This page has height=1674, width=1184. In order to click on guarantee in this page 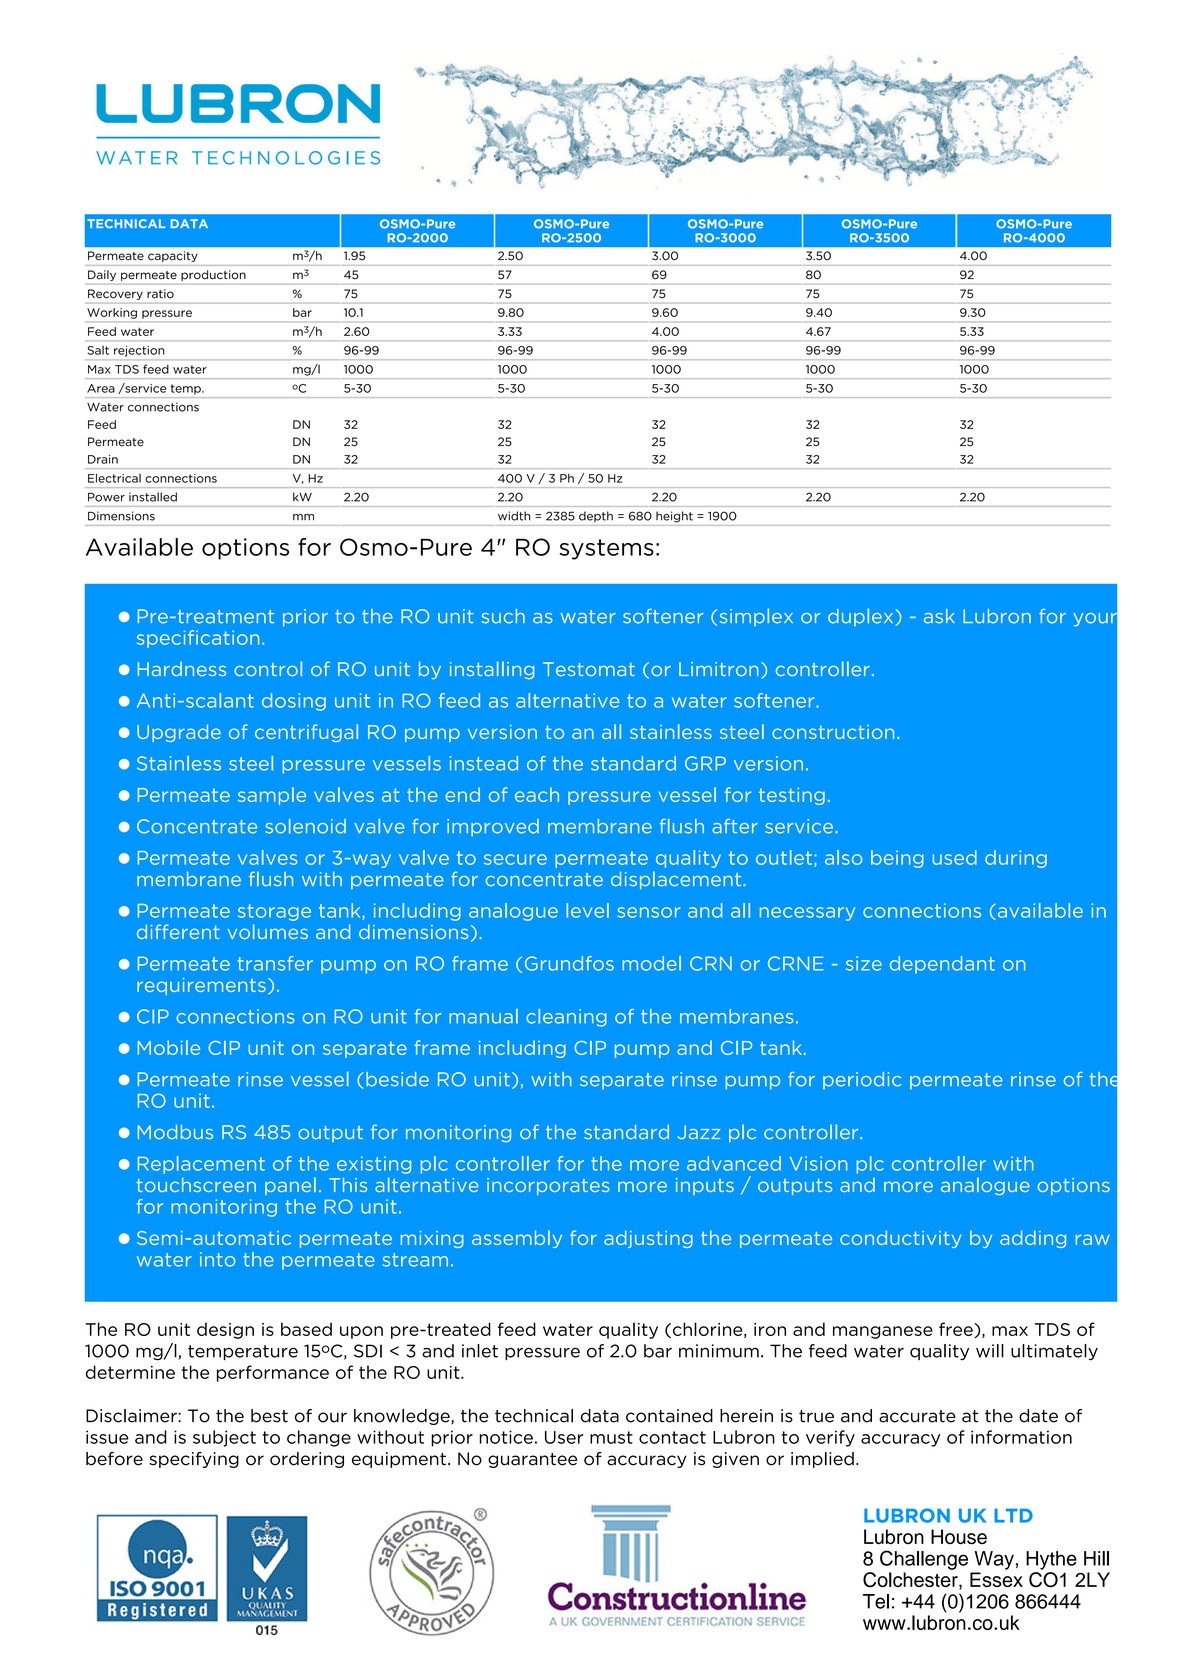, I will do `click(532, 1460)`.
